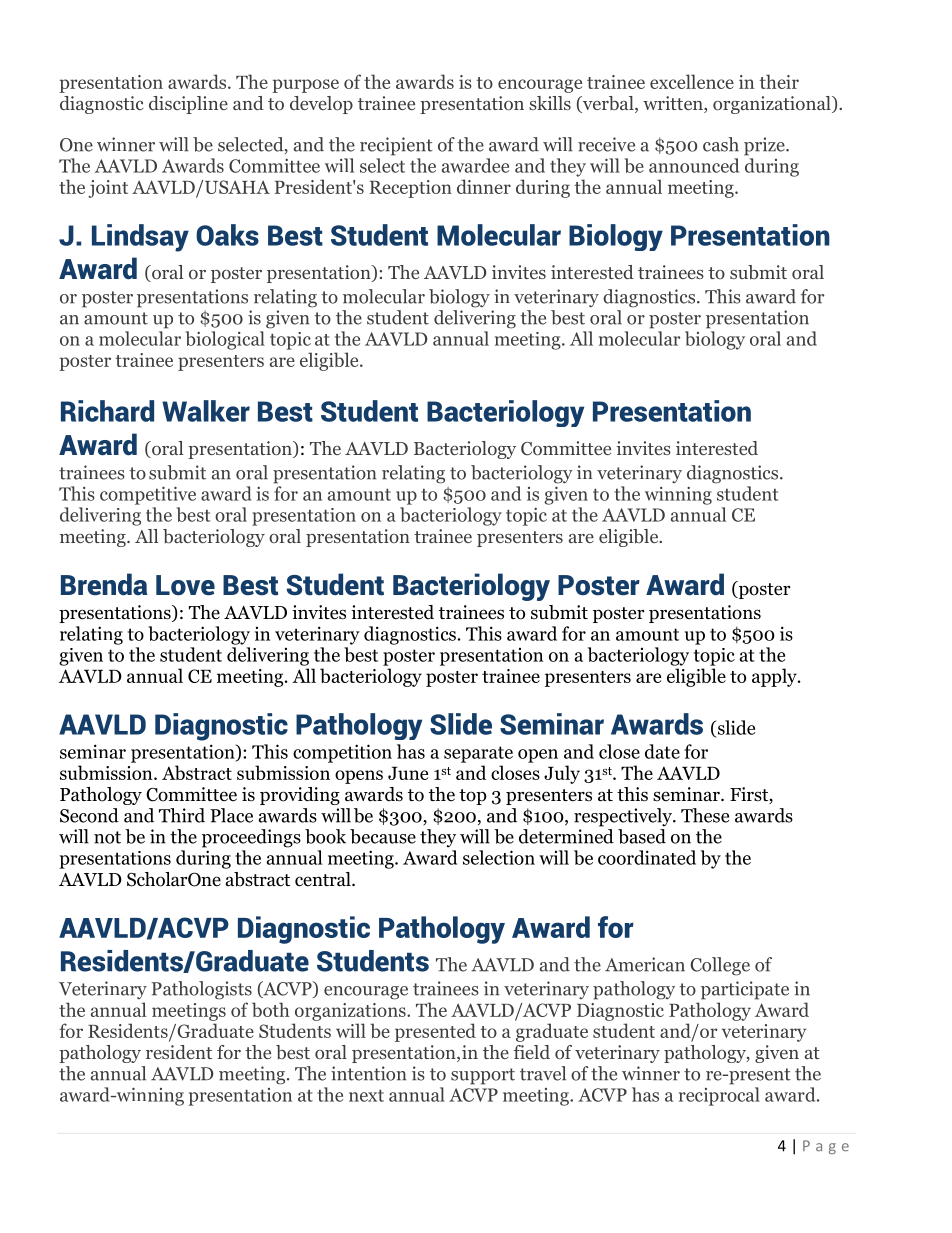 This page has width=952, height=1233. Describe the element at coordinates (411, 189) in the page. I see `Reception` at that location.
